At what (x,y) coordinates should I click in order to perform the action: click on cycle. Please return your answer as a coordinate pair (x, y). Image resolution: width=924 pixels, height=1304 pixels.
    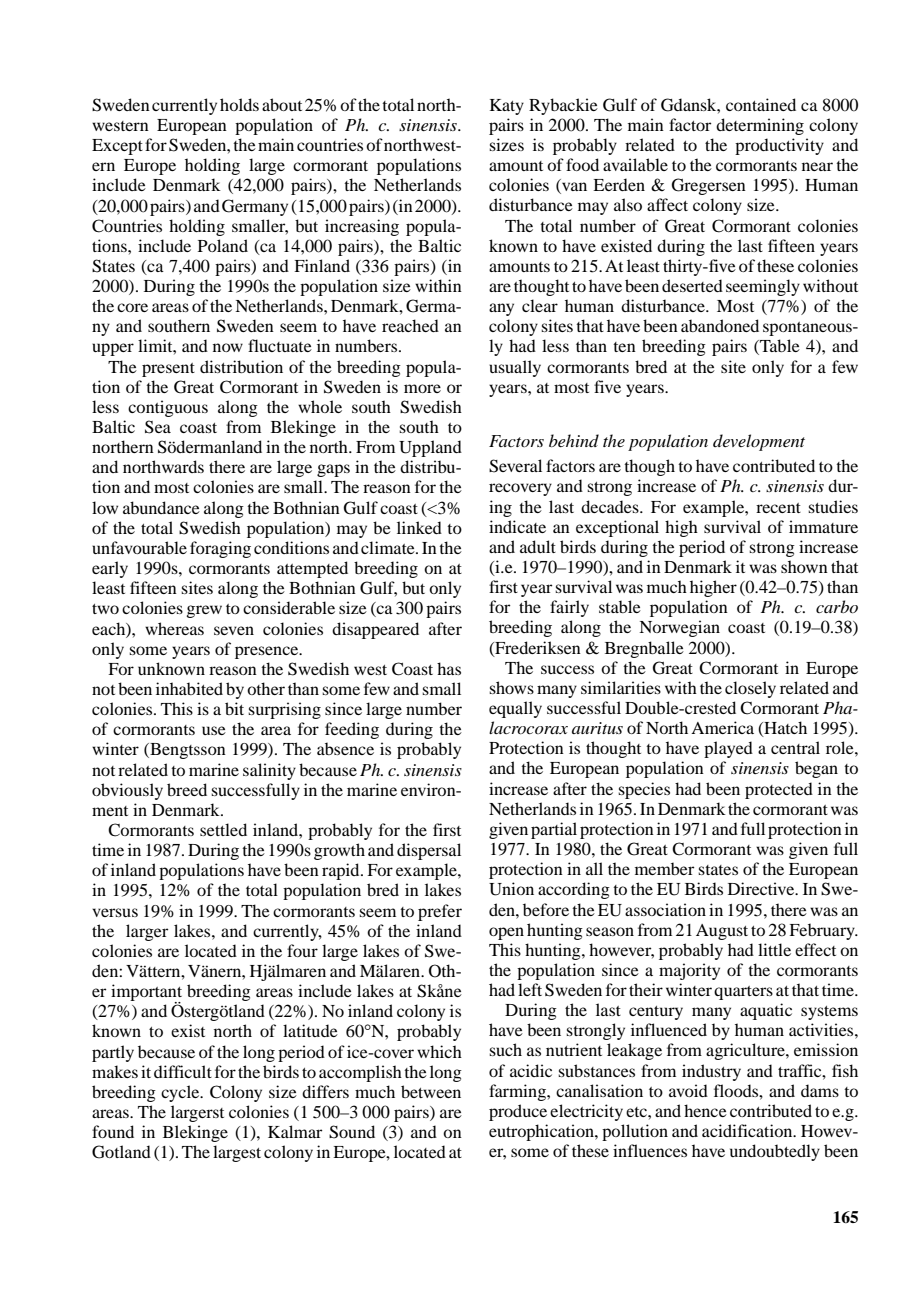
    Looking at the image, I should click on (181, 1093).
